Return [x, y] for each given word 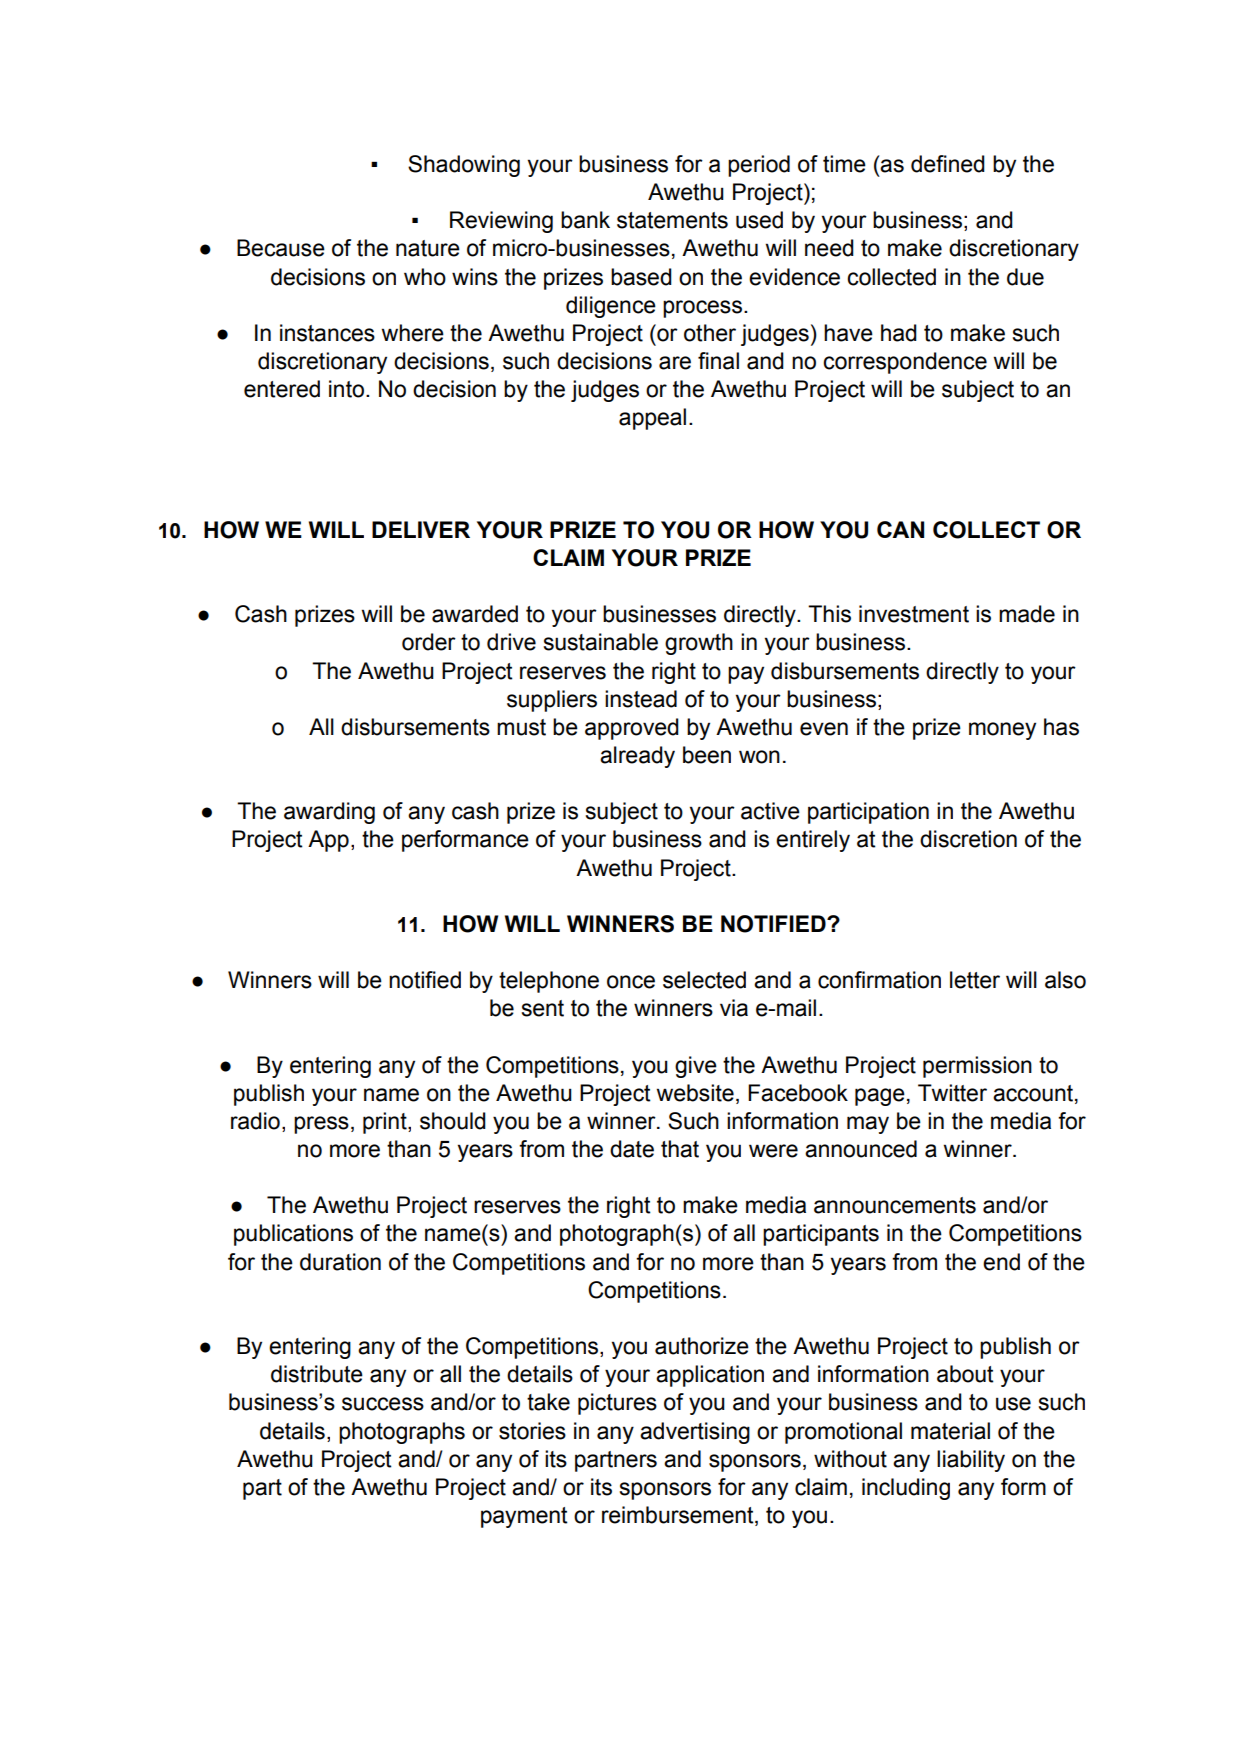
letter [975, 980]
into [346, 389]
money [1002, 731]
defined [948, 164]
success [383, 1404]
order [429, 642]
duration [340, 1262]
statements [672, 220]
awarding [329, 813]
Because [281, 248]
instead [641, 699]
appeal [652, 419]
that [680, 1149]
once [631, 982]
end [1001, 1262]
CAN [900, 529]
